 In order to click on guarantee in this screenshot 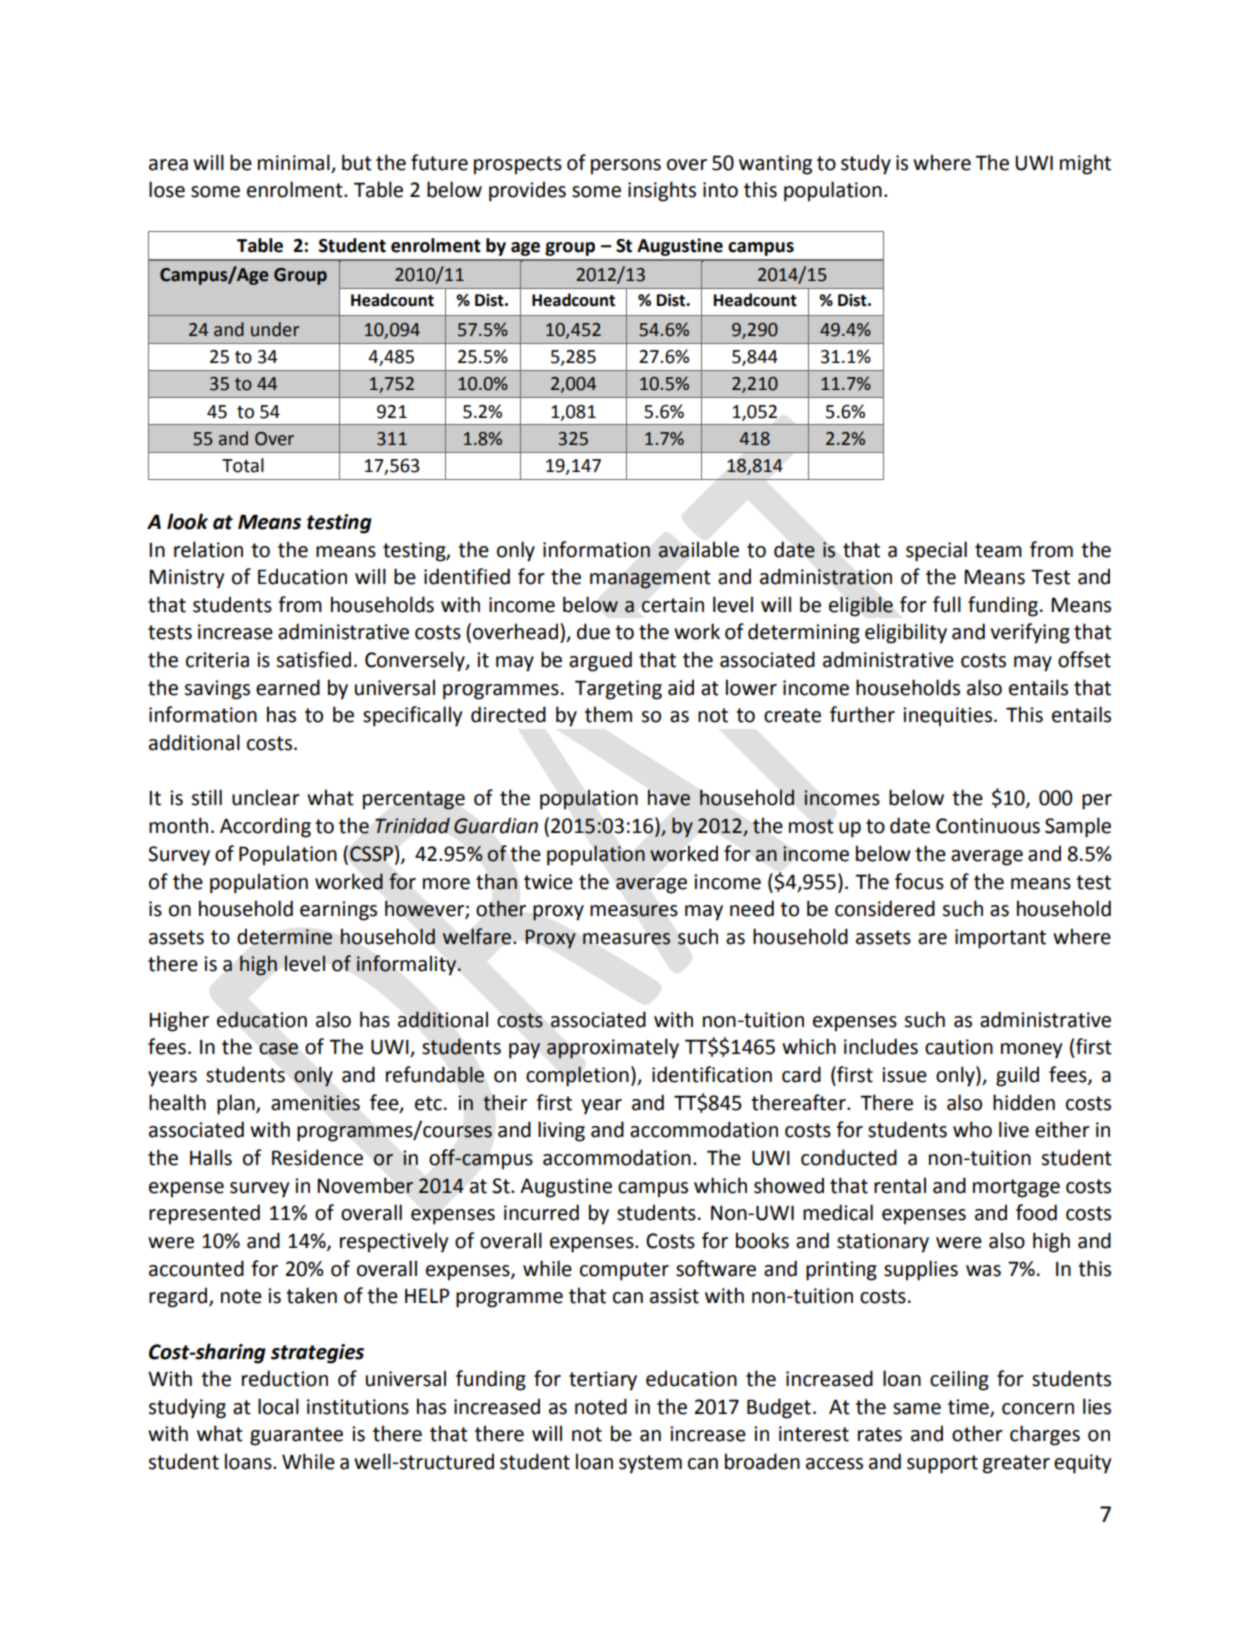, I will do `click(296, 1436)`.
